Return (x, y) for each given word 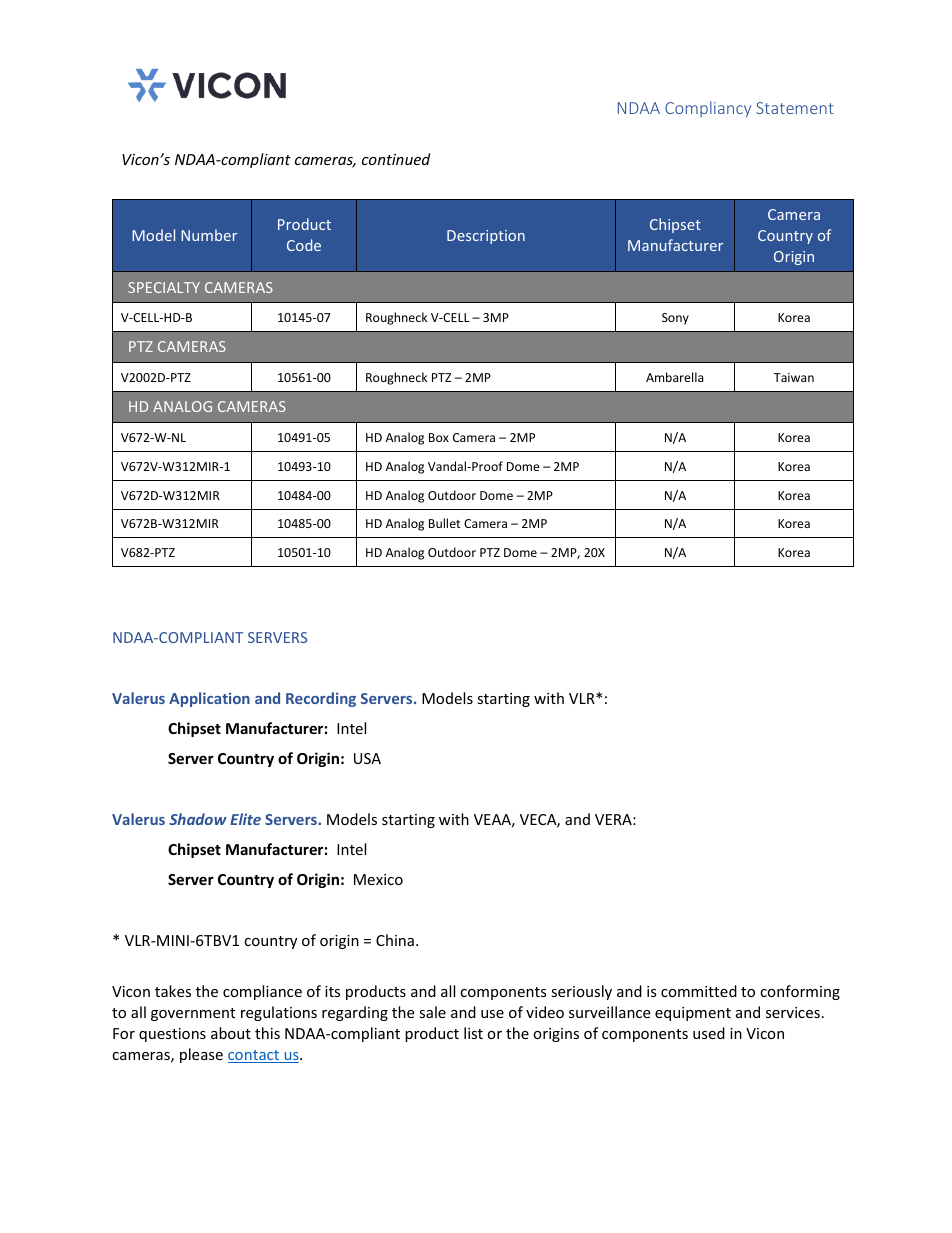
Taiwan (794, 377)
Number (209, 235)
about (231, 1033)
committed (699, 991)
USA (367, 758)
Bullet (445, 523)
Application (209, 699)
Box (439, 437)
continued (396, 159)
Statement (795, 108)
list (473, 1033)
